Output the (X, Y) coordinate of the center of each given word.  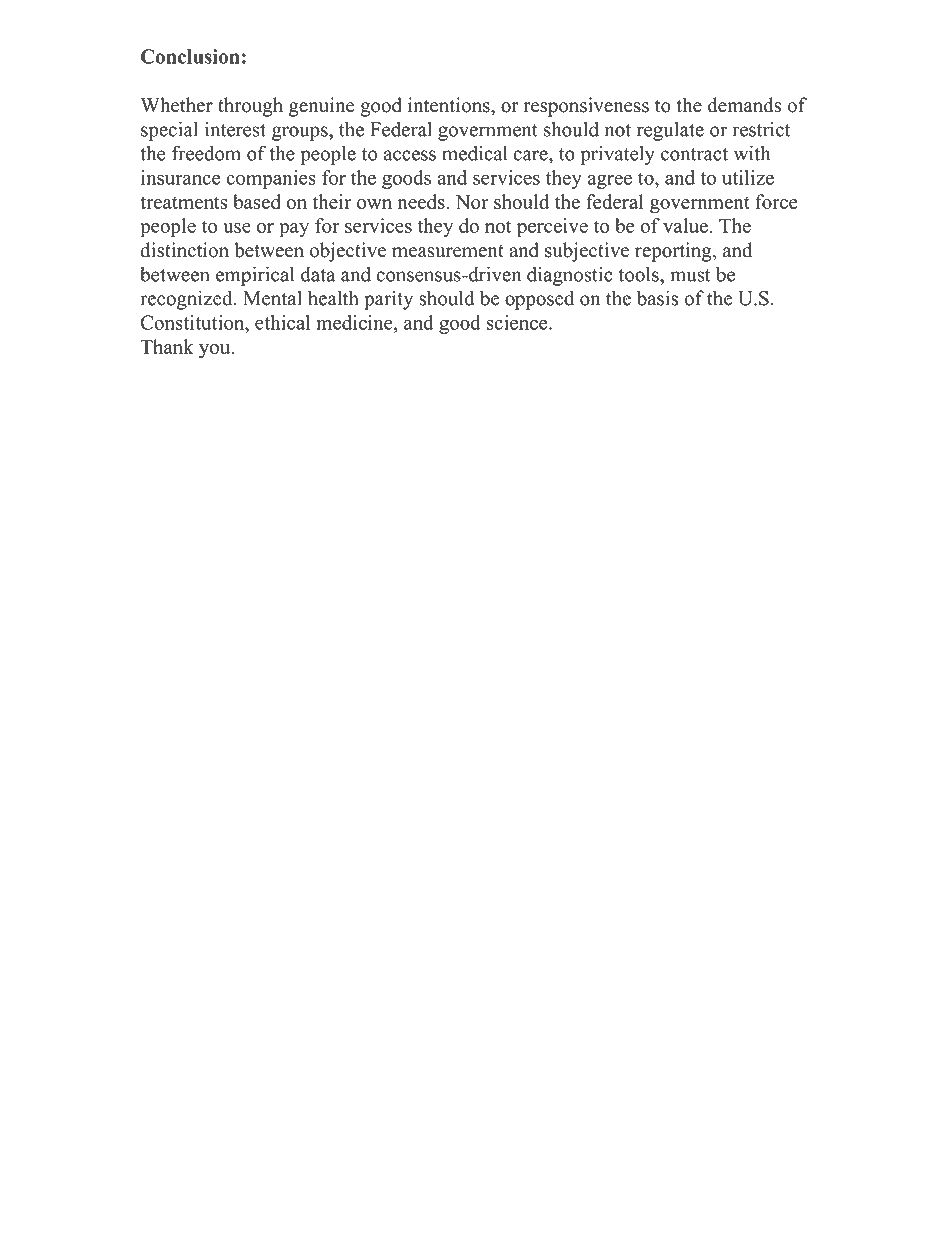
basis (657, 298)
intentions (450, 105)
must (690, 275)
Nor (472, 201)
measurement (448, 251)
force (776, 201)
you (216, 351)
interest (235, 129)
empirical (255, 276)
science (518, 322)
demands (744, 105)
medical (474, 153)
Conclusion (190, 56)
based (257, 201)
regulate (670, 131)
